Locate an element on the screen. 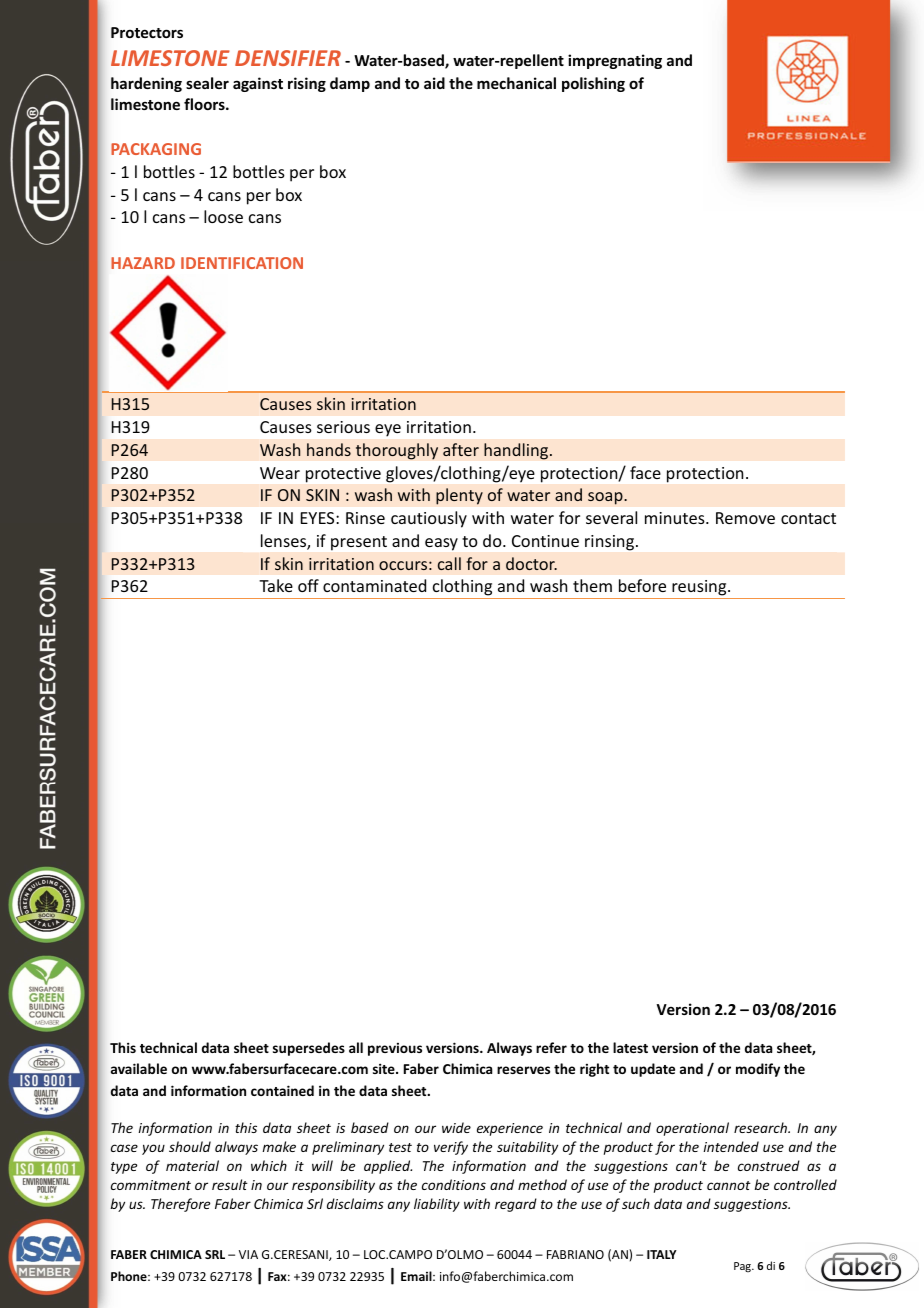 Image resolution: width=924 pixels, height=1308 pixels. impregnating is located at coordinates (615, 61).
